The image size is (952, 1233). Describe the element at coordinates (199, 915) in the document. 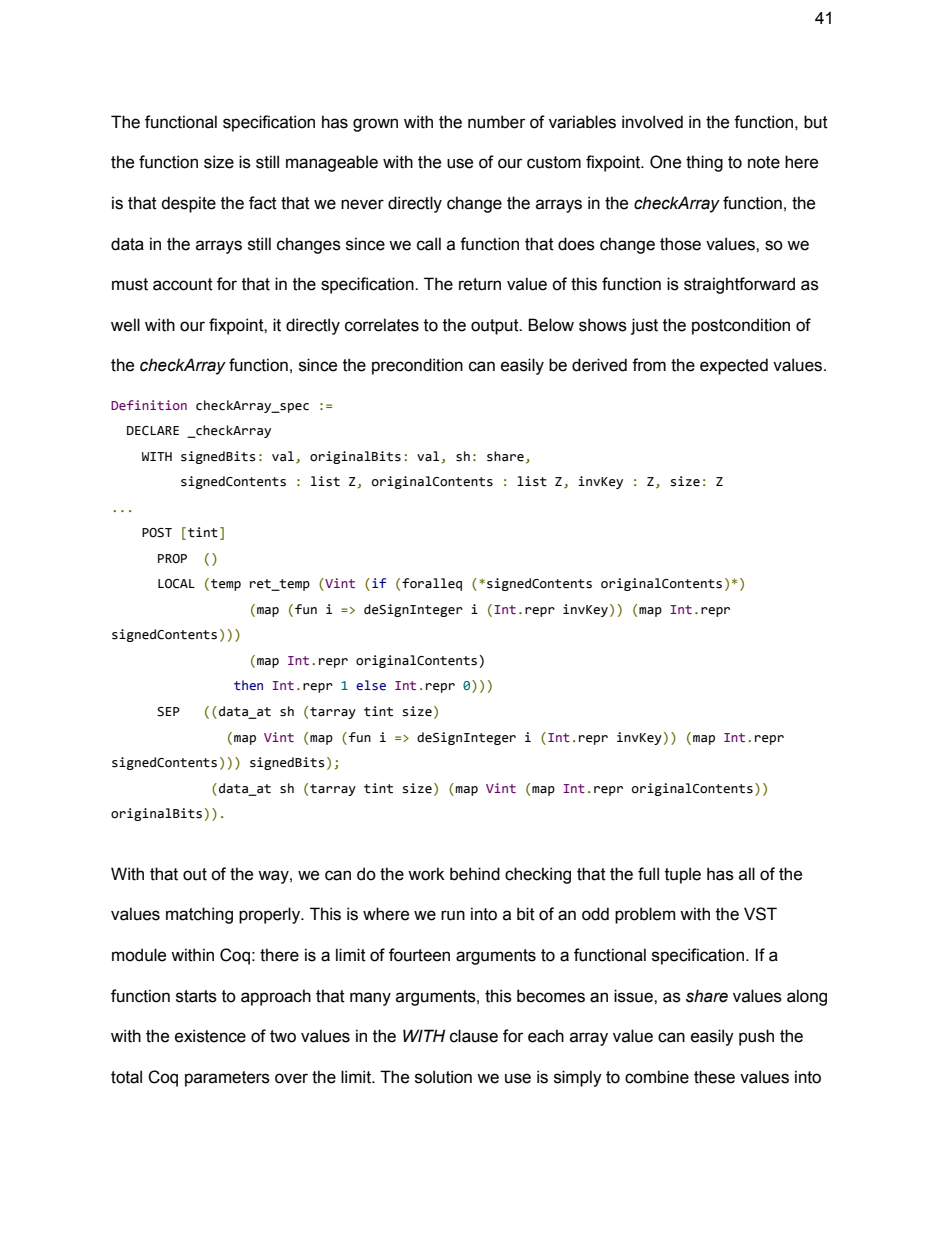

I see `matching` at that location.
